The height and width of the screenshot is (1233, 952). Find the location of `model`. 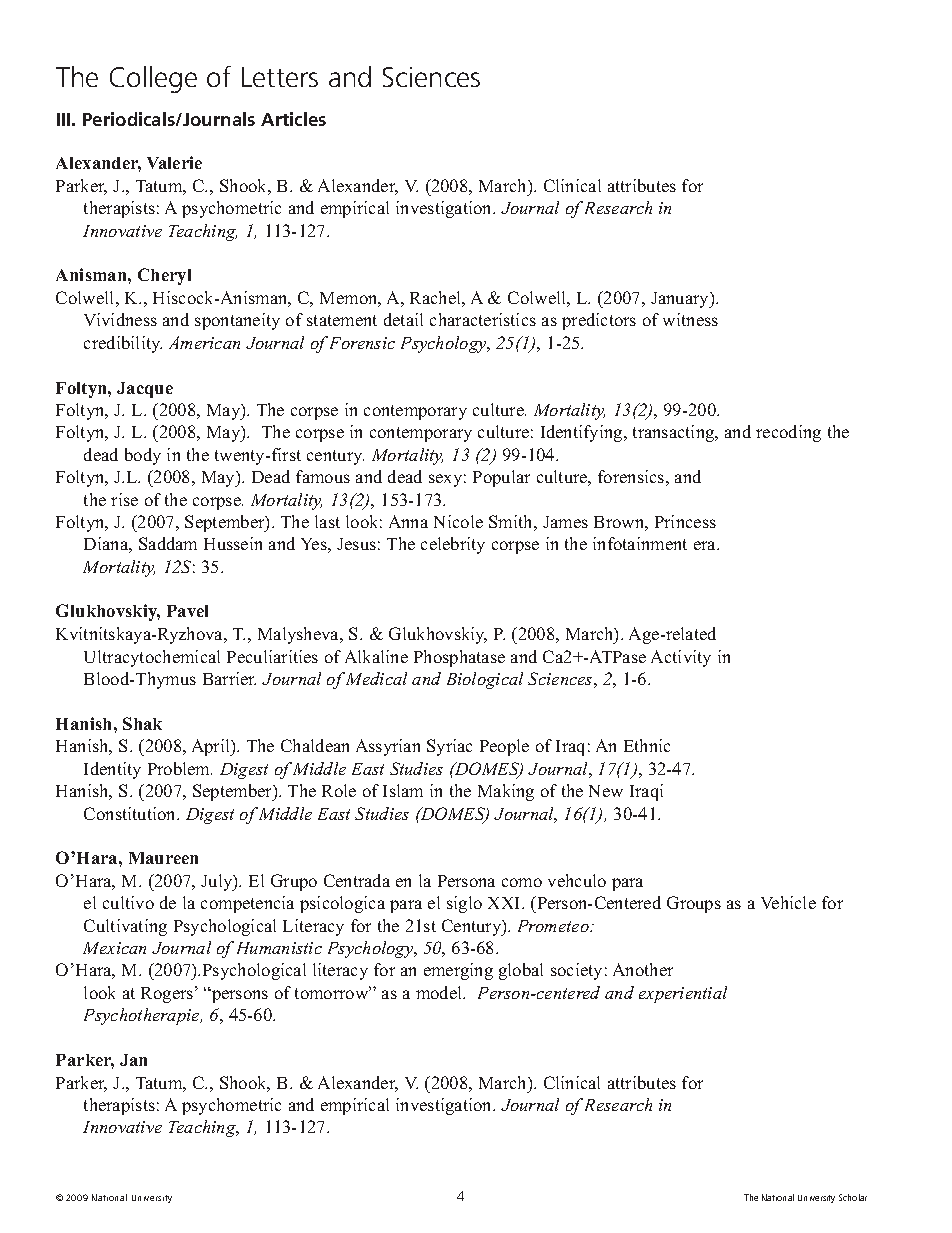

model is located at coordinates (440, 992).
